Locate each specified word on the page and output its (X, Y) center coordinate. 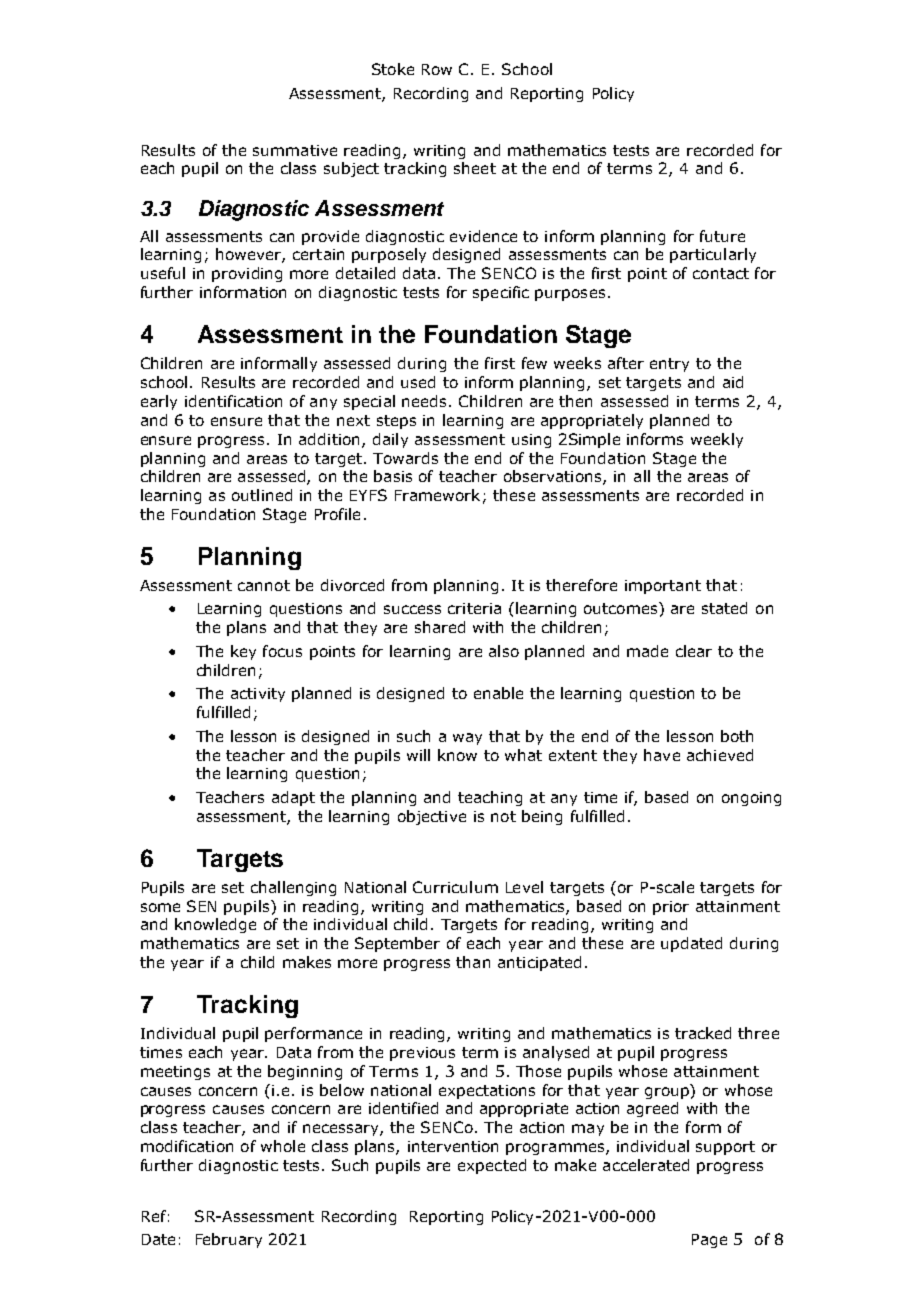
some (160, 907)
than (473, 962)
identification (233, 401)
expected (492, 1166)
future (722, 236)
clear (694, 651)
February (229, 1240)
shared (440, 627)
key (243, 652)
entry (669, 365)
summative (295, 150)
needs (426, 401)
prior (671, 908)
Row (437, 69)
